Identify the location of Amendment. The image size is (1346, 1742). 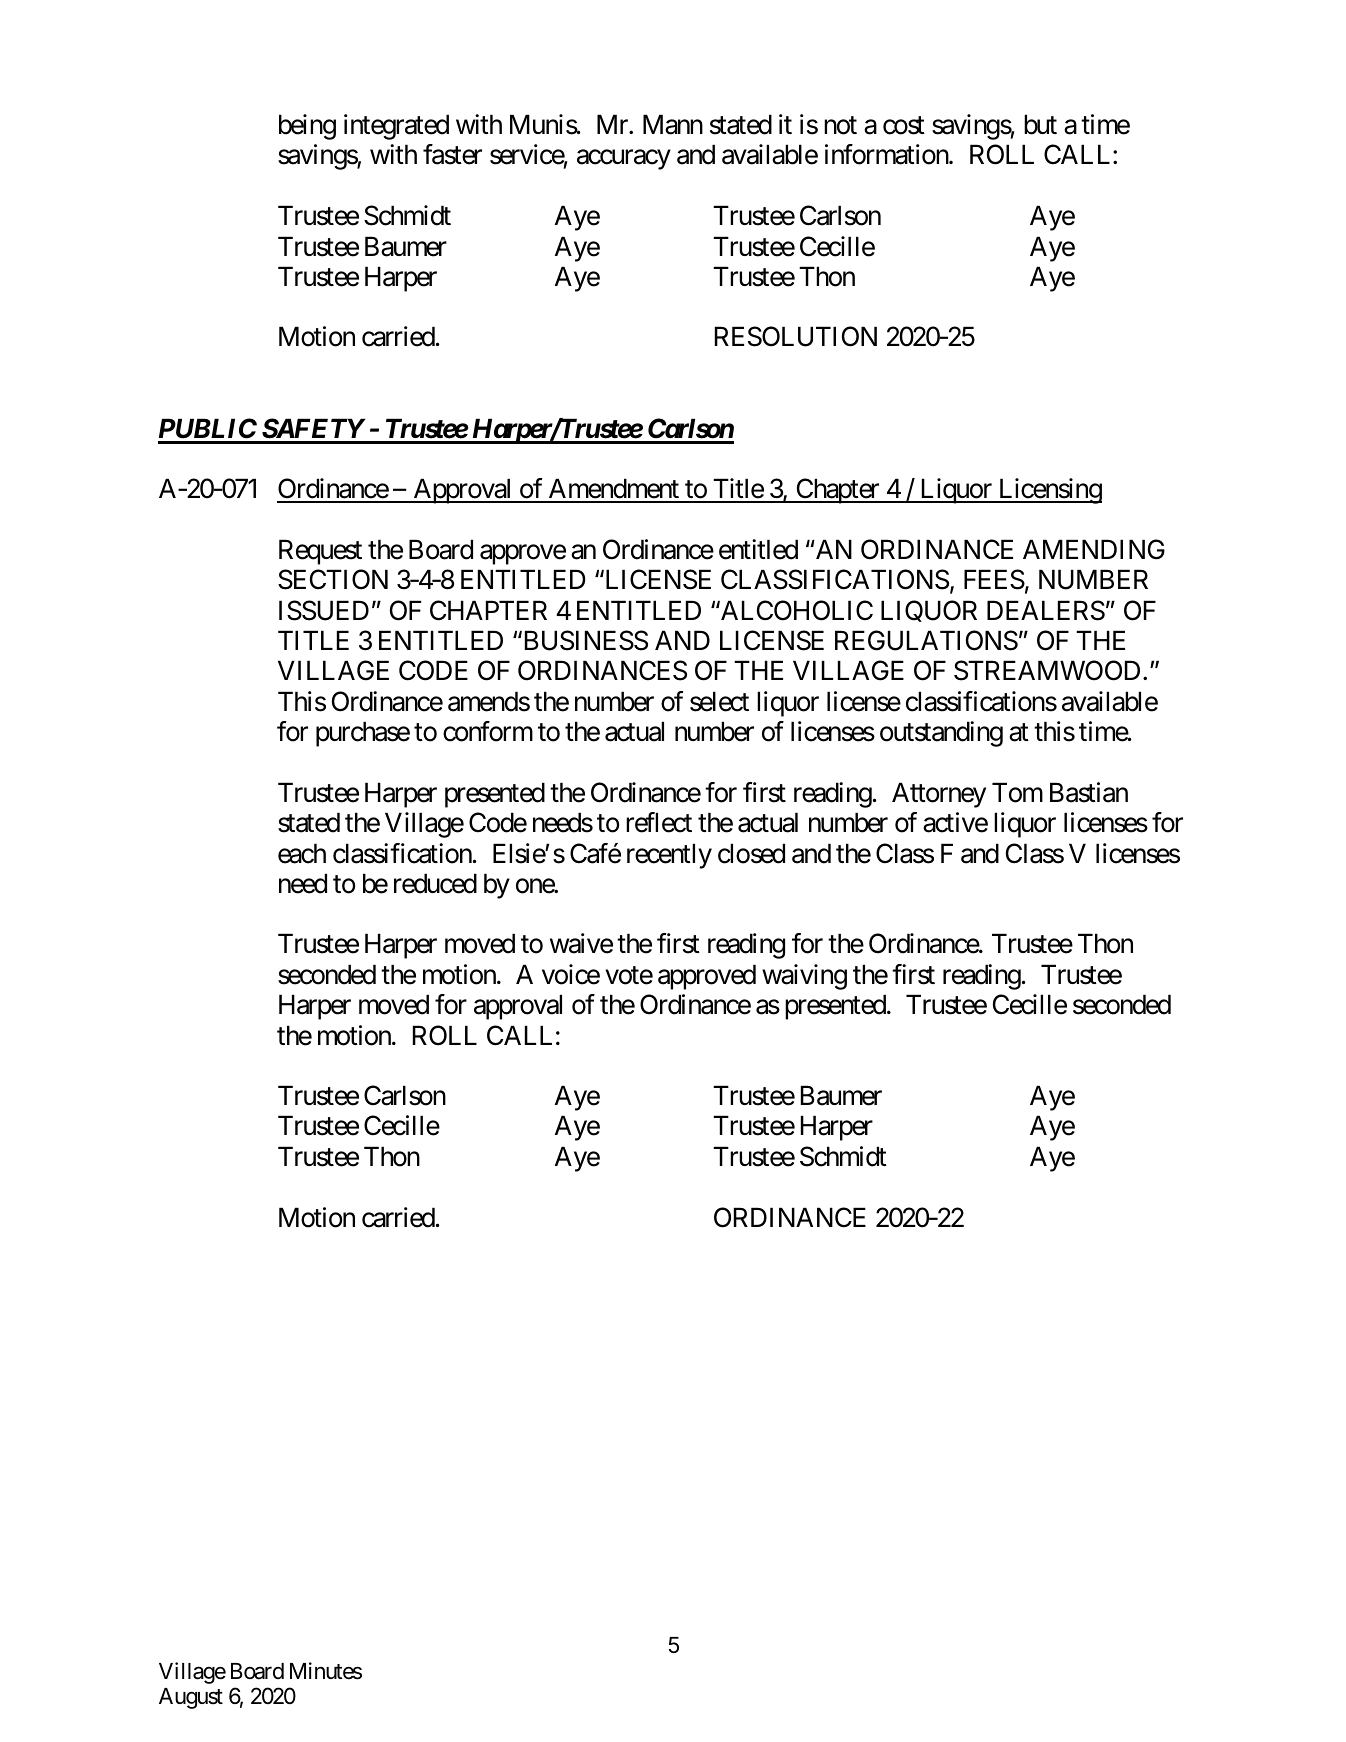
(613, 490).
